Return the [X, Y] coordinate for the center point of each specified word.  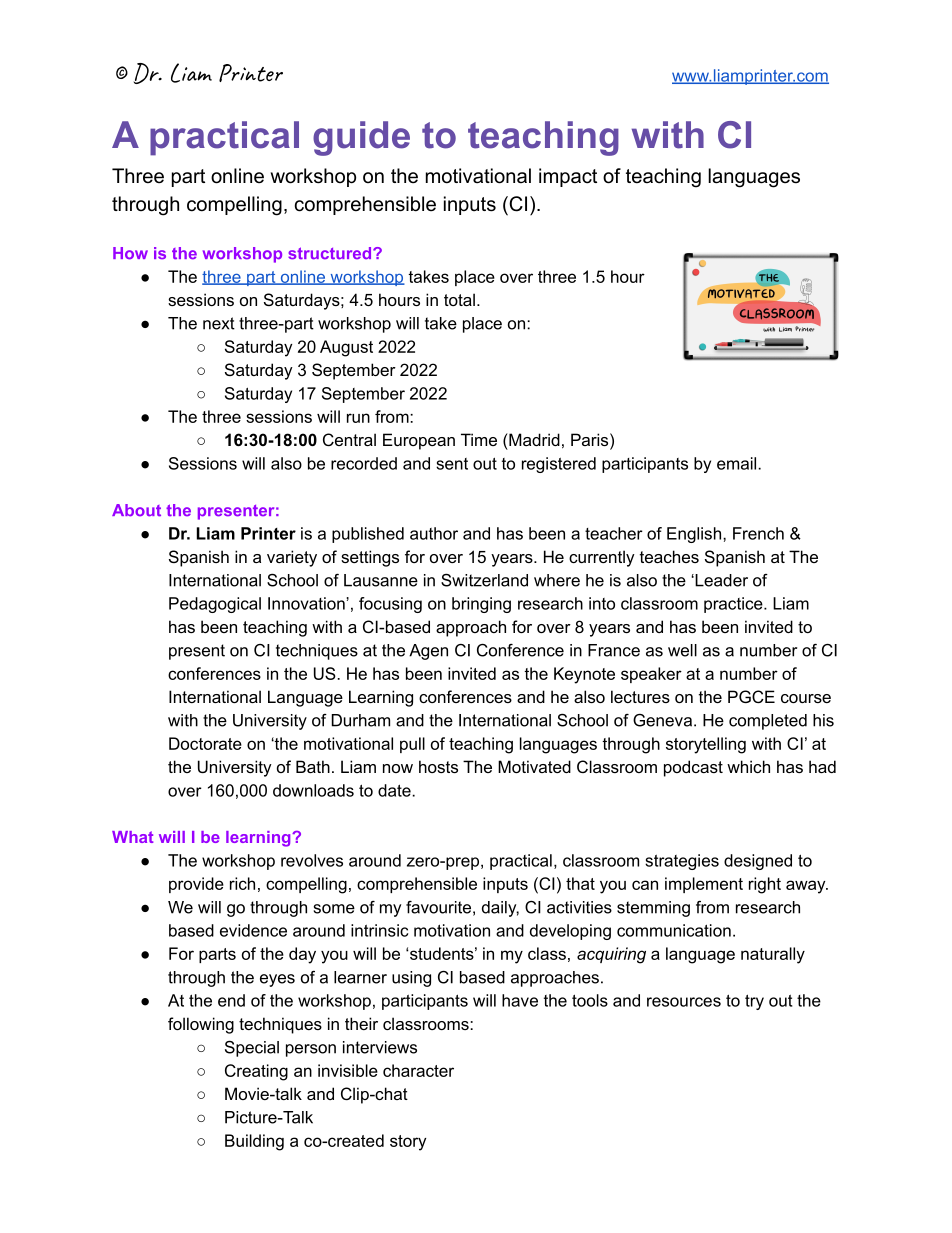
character [418, 1070]
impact [568, 177]
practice [734, 605]
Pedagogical [215, 605]
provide [196, 885]
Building [254, 1142]
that [580, 883]
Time [479, 439]
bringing [481, 605]
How [130, 253]
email [738, 463]
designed [758, 862]
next [219, 323]
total [459, 299]
